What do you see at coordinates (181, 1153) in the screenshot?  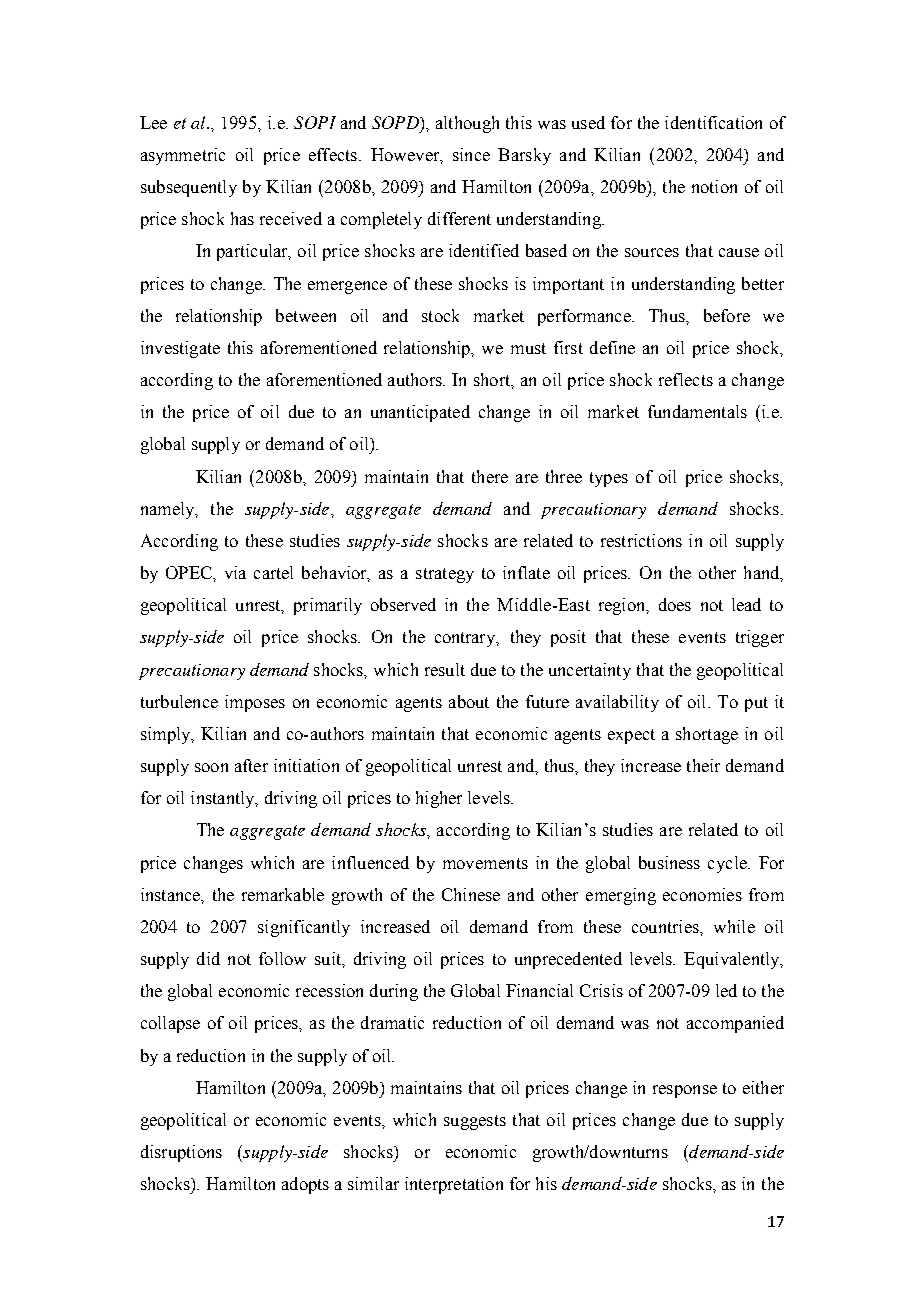 I see `disruptions` at bounding box center [181, 1153].
